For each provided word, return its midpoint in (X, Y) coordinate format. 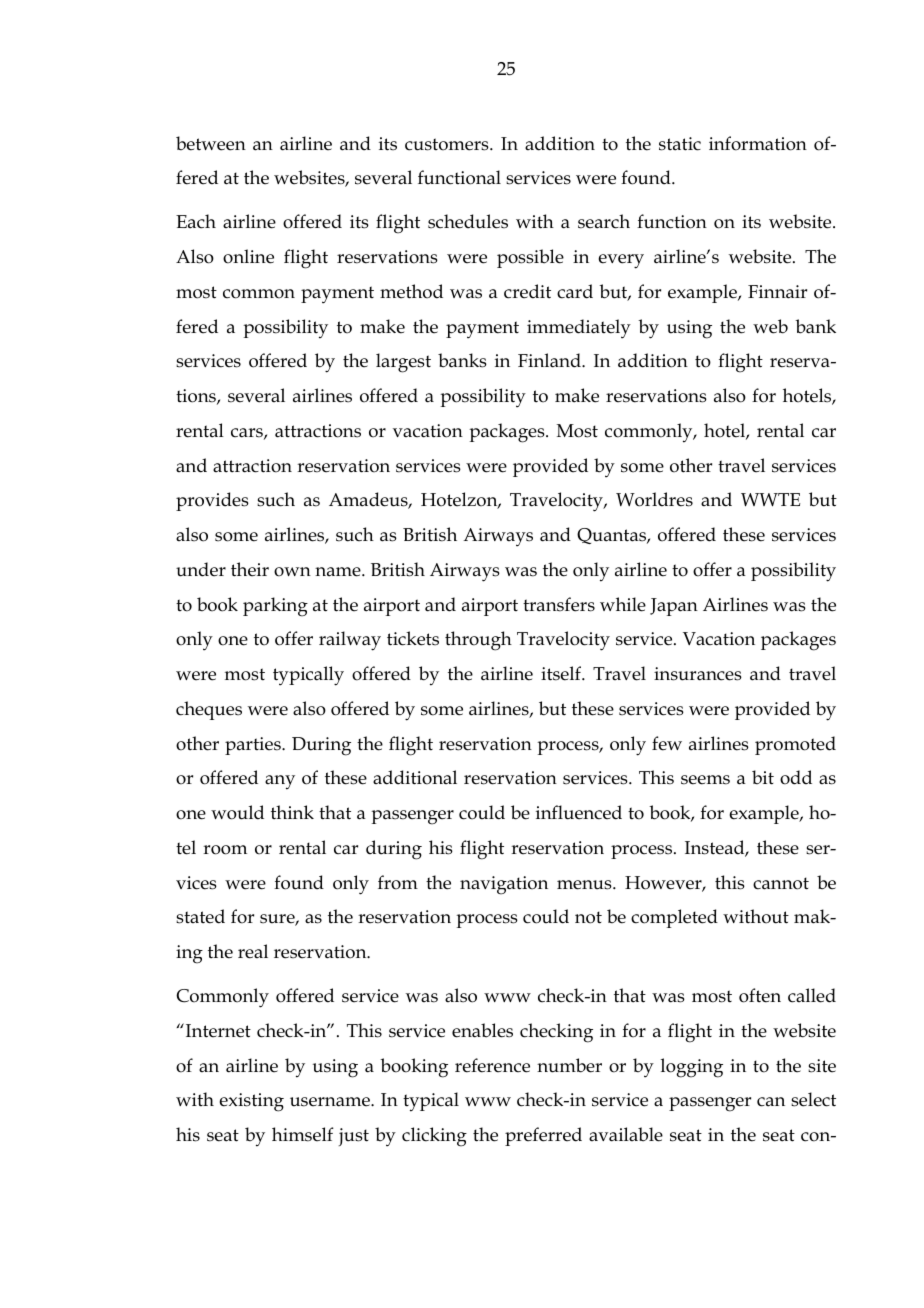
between (211, 143)
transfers (559, 604)
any (280, 782)
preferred (543, 1136)
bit (763, 777)
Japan (674, 607)
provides (212, 501)
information (758, 143)
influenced (579, 812)
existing (252, 1102)
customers (448, 144)
